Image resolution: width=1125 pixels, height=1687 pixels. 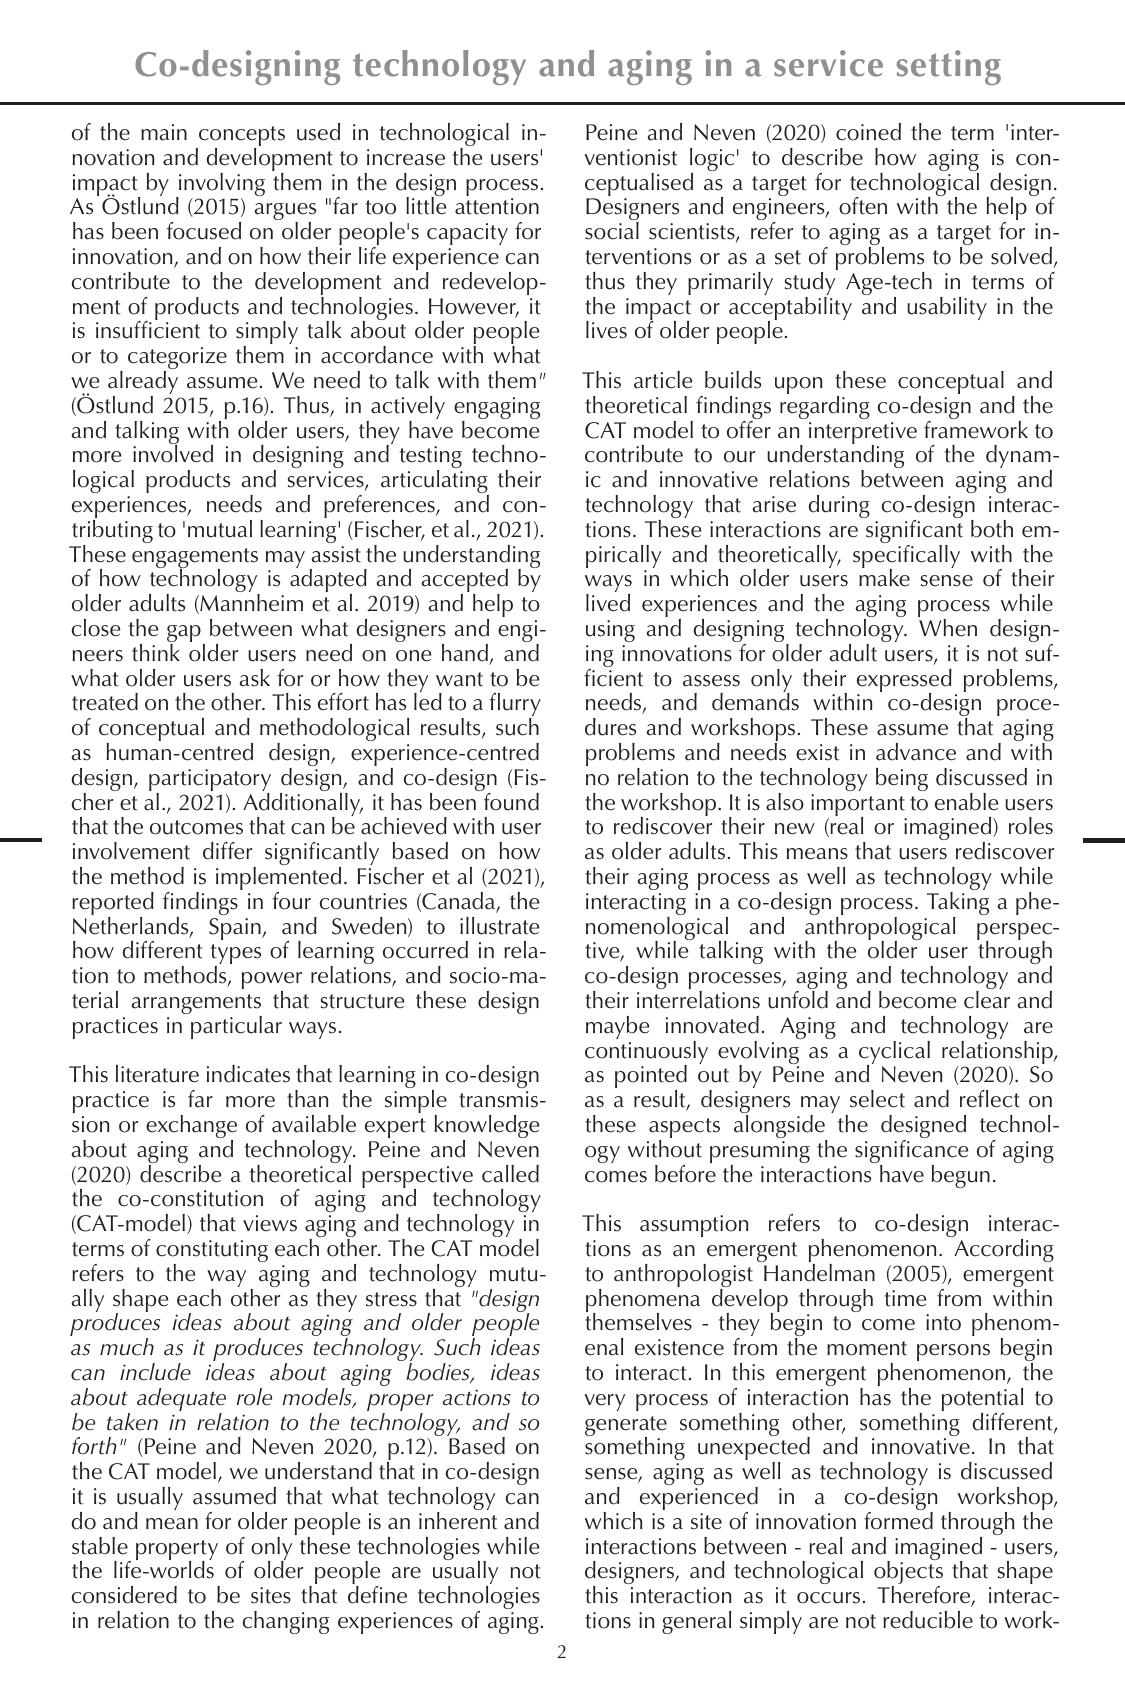 I want to click on social, so click(x=612, y=231).
